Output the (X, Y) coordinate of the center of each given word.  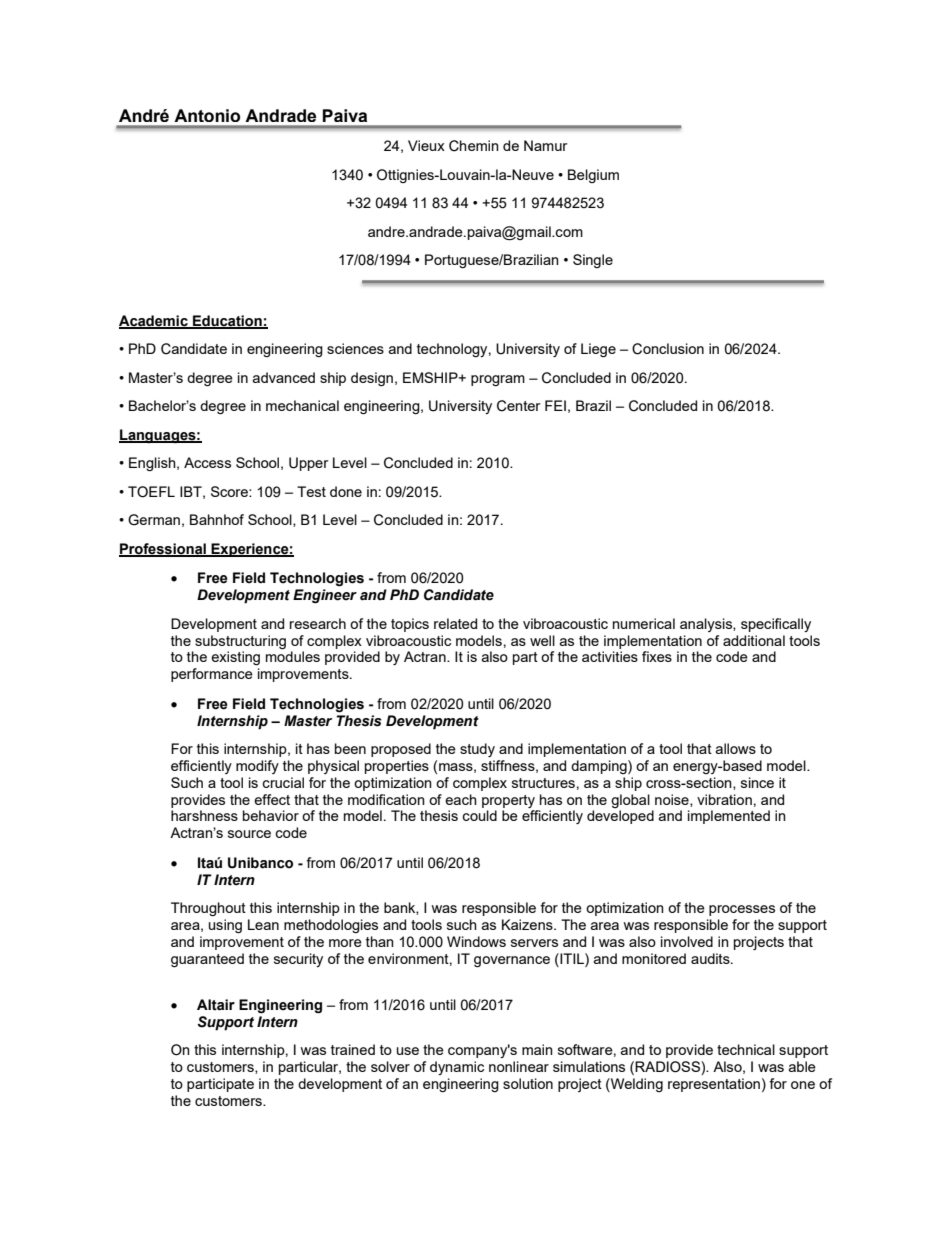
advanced (284, 377)
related (455, 623)
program (498, 380)
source (249, 834)
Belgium (593, 176)
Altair (216, 1005)
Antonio (207, 115)
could (479, 815)
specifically (776, 625)
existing (235, 658)
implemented (729, 817)
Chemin (474, 146)
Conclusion (668, 349)
